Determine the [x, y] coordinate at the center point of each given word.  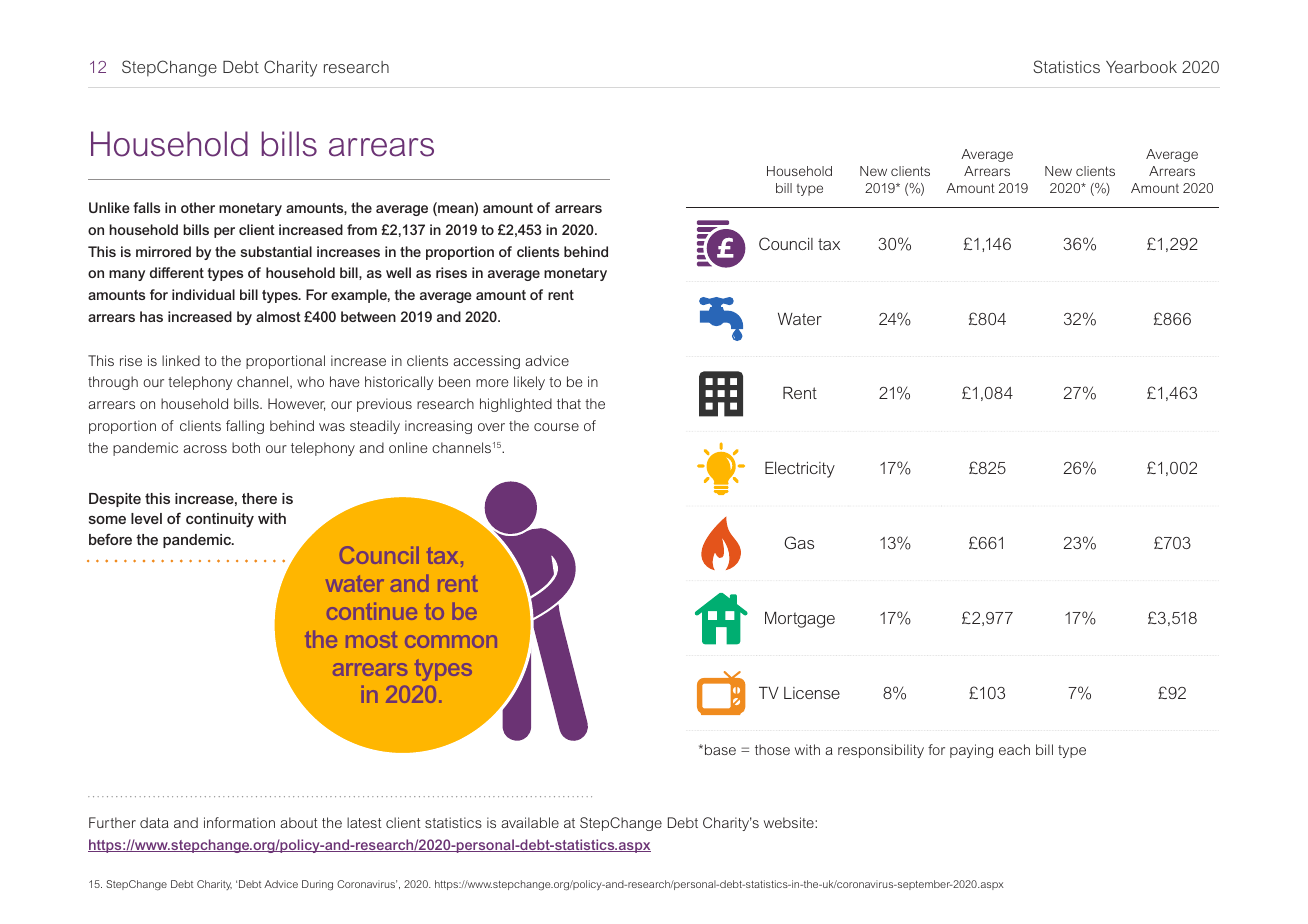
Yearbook [1141, 67]
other [198, 207]
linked [181, 360]
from [362, 229]
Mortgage [800, 620]
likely [529, 383]
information [239, 822]
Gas [799, 542]
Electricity [800, 470]
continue [372, 611]
